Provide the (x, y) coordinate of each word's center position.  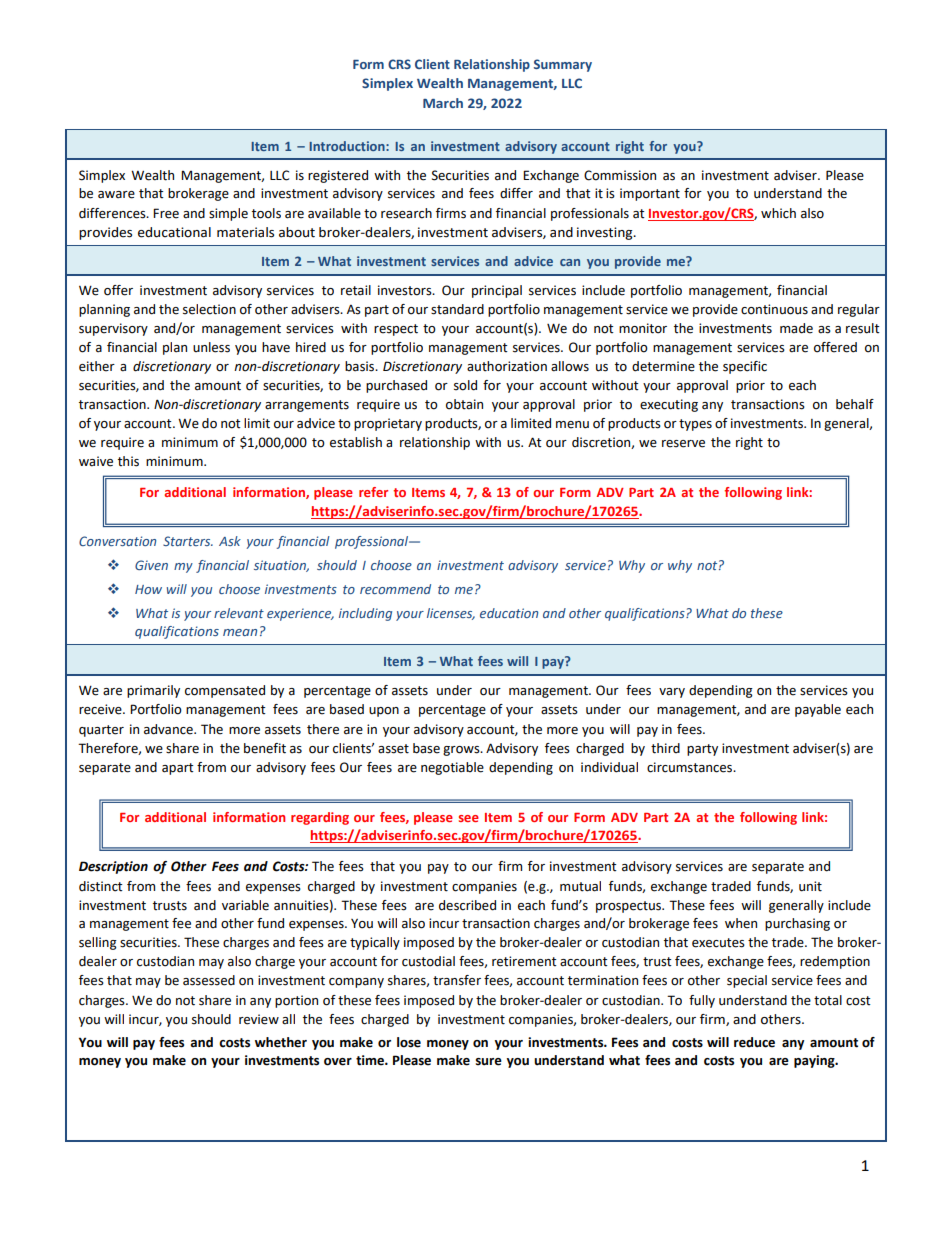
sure (489, 1062)
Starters (188, 541)
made (796, 328)
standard (457, 309)
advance (169, 729)
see (469, 818)
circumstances (691, 767)
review (259, 1019)
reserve (683, 444)
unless (211, 347)
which (778, 213)
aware (116, 195)
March (443, 103)
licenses (451, 614)
